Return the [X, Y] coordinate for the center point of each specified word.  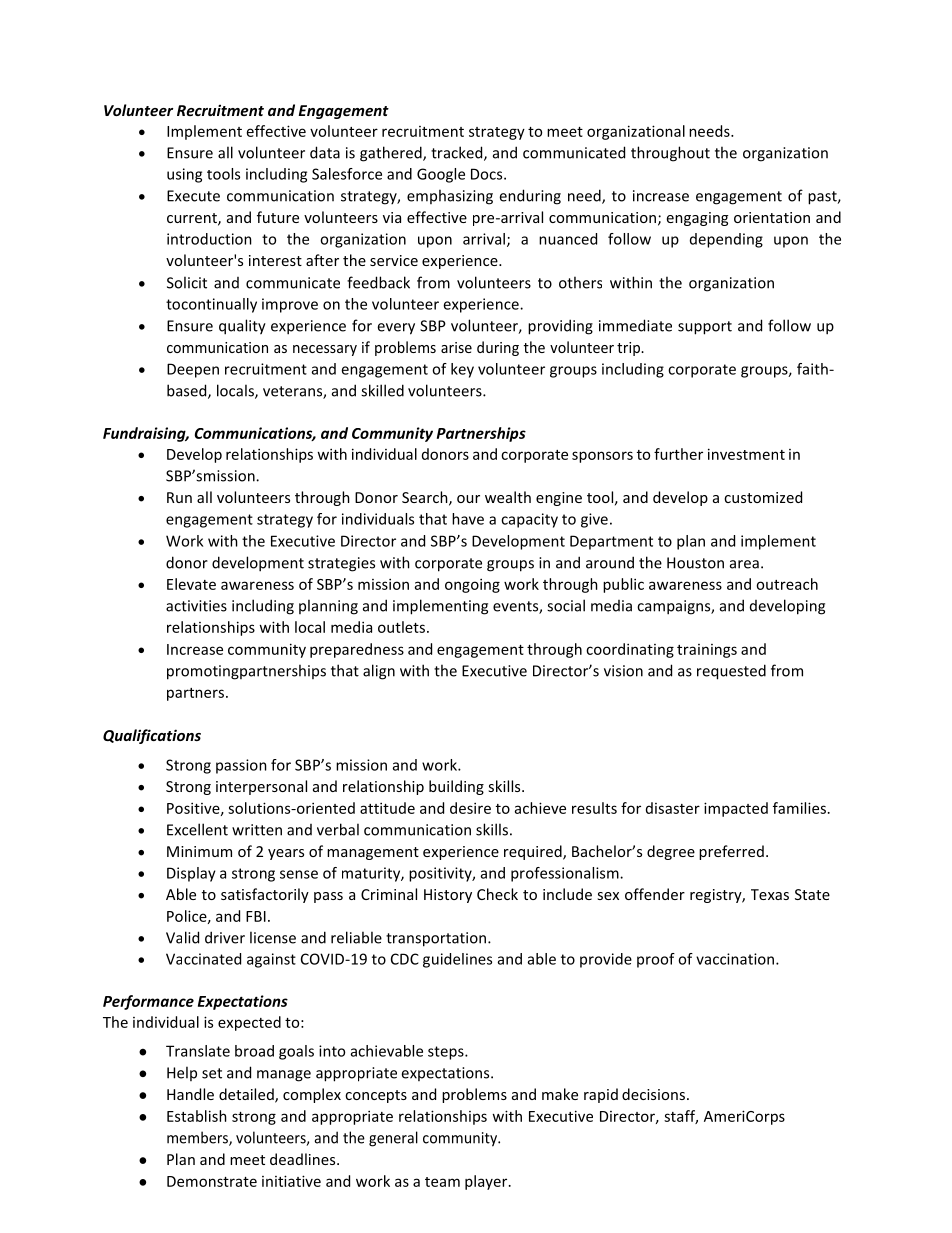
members [198, 1138]
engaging [697, 219]
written [257, 830]
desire [470, 808]
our [468, 499]
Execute [193, 196]
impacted [736, 809]
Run [179, 497]
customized [763, 497]
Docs [488, 174]
